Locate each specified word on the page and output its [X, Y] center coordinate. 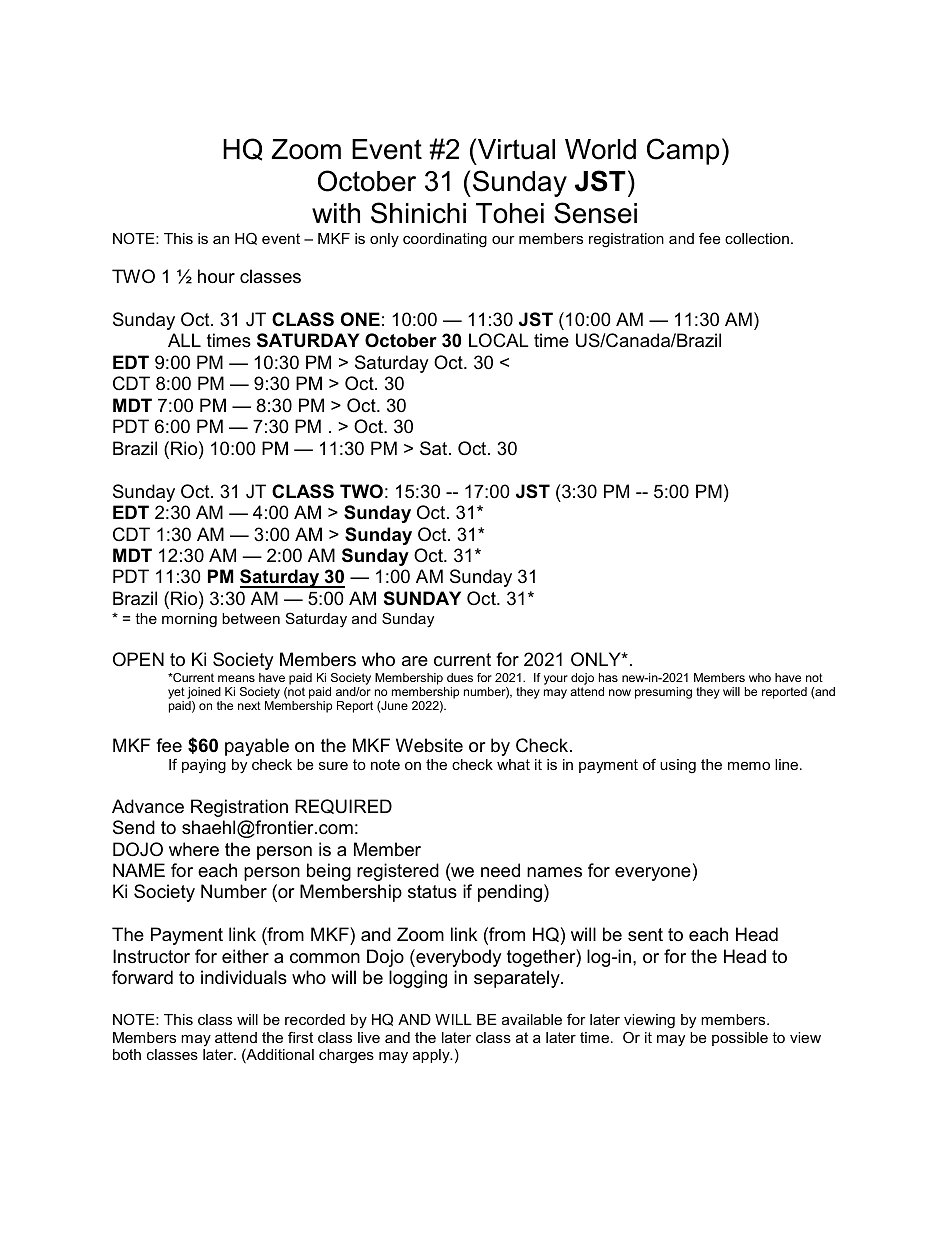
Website [429, 745]
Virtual [516, 149]
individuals [244, 977]
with [336, 213]
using [678, 766]
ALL [184, 340]
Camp [683, 151]
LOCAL [499, 340]
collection [757, 238]
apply [432, 1056]
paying [204, 766]
